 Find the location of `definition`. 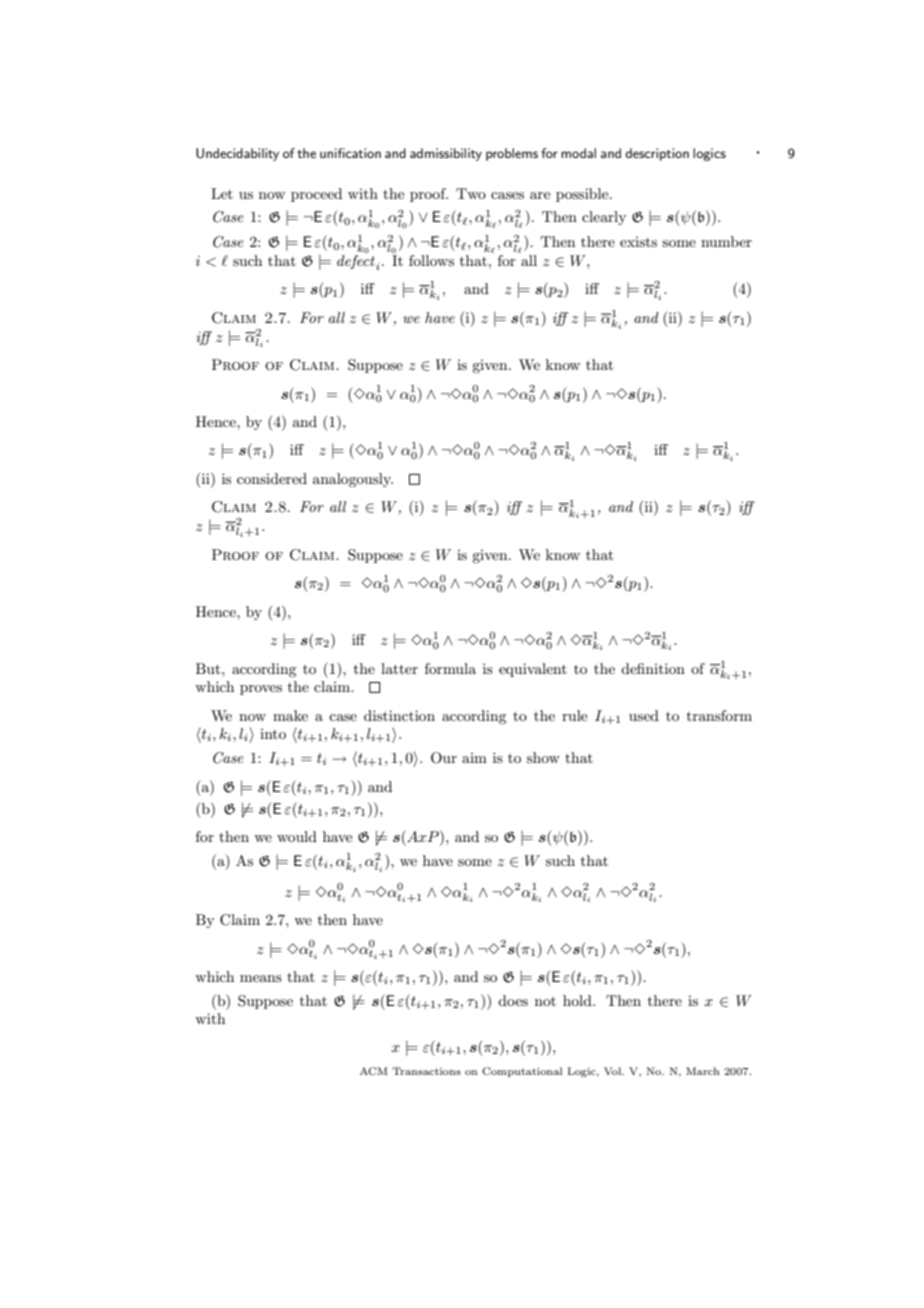

definition is located at coordinates (653, 668).
